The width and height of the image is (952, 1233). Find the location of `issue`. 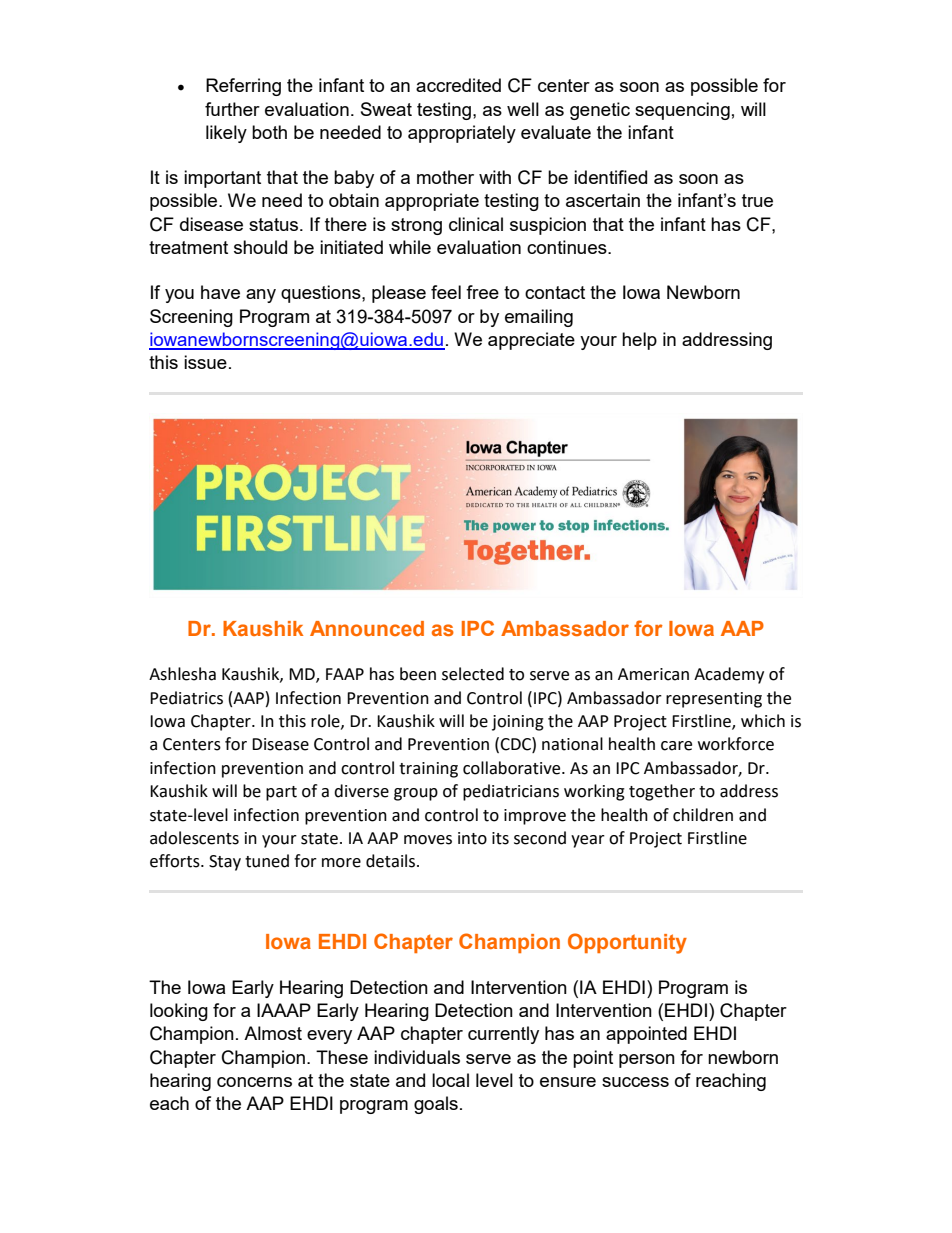

issue is located at coordinates (205, 362).
